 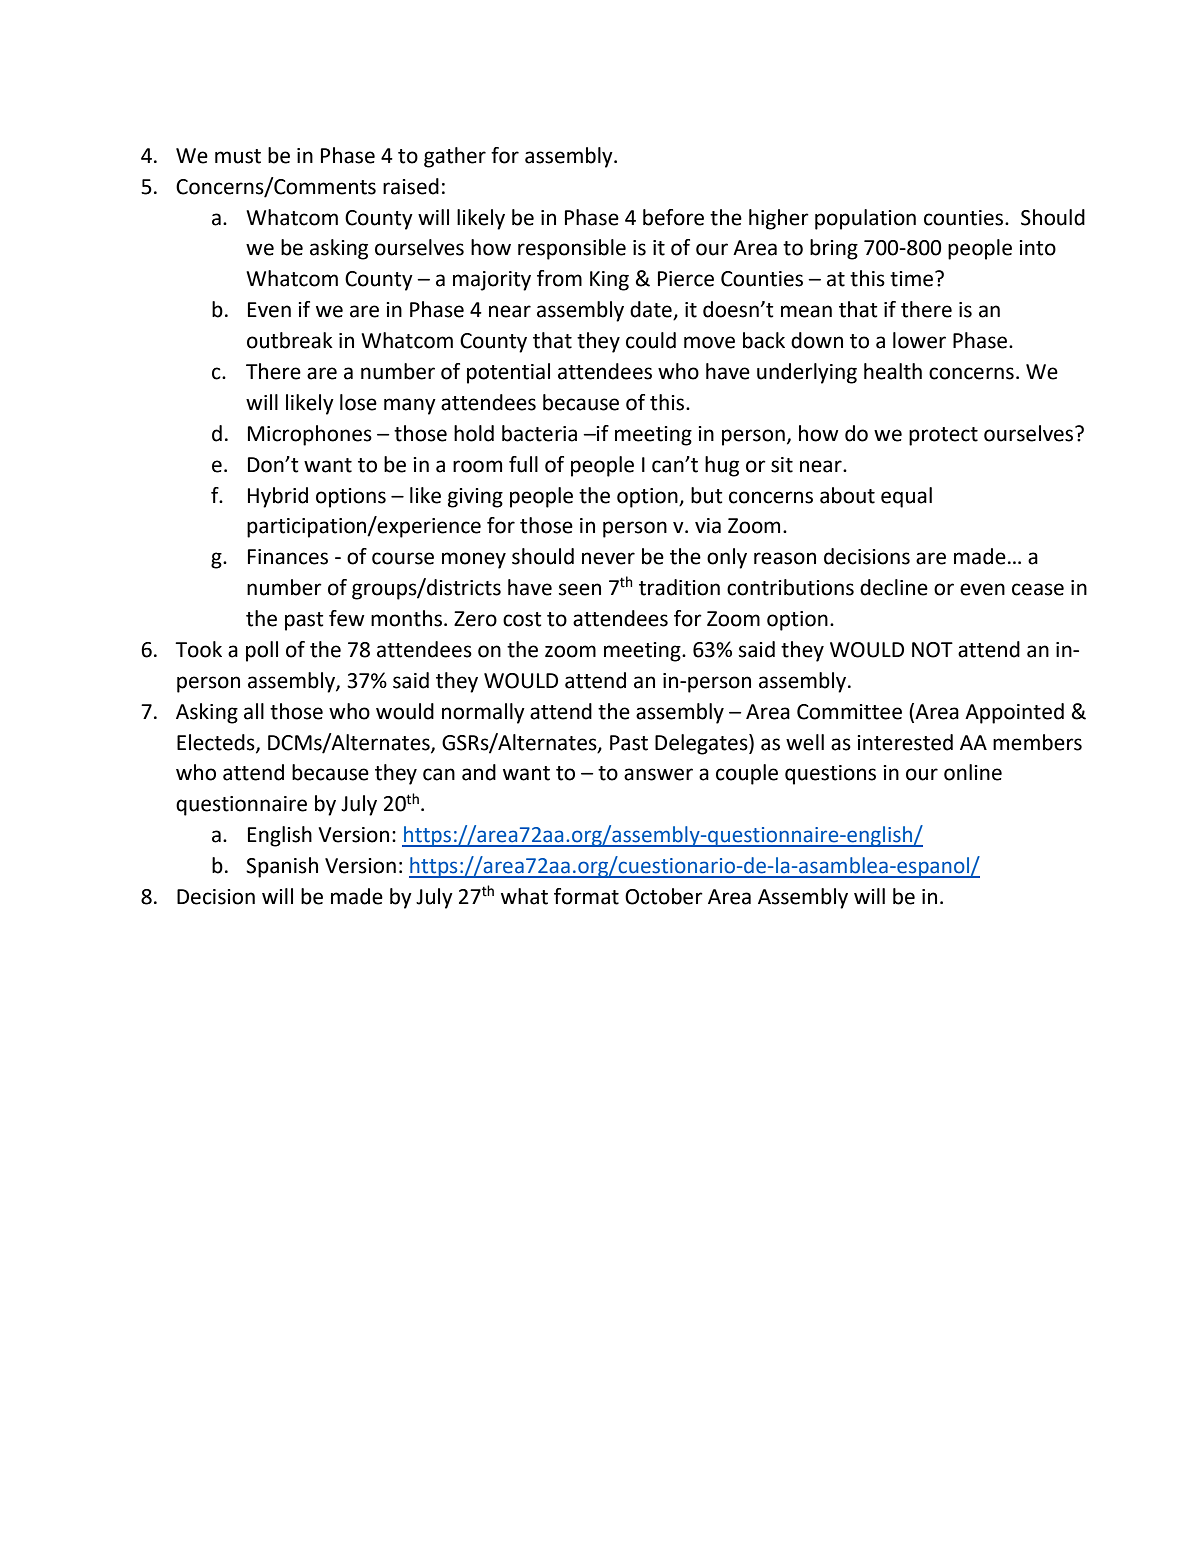 What do you see at coordinates (282, 867) in the screenshot?
I see `Spanish` at bounding box center [282, 867].
